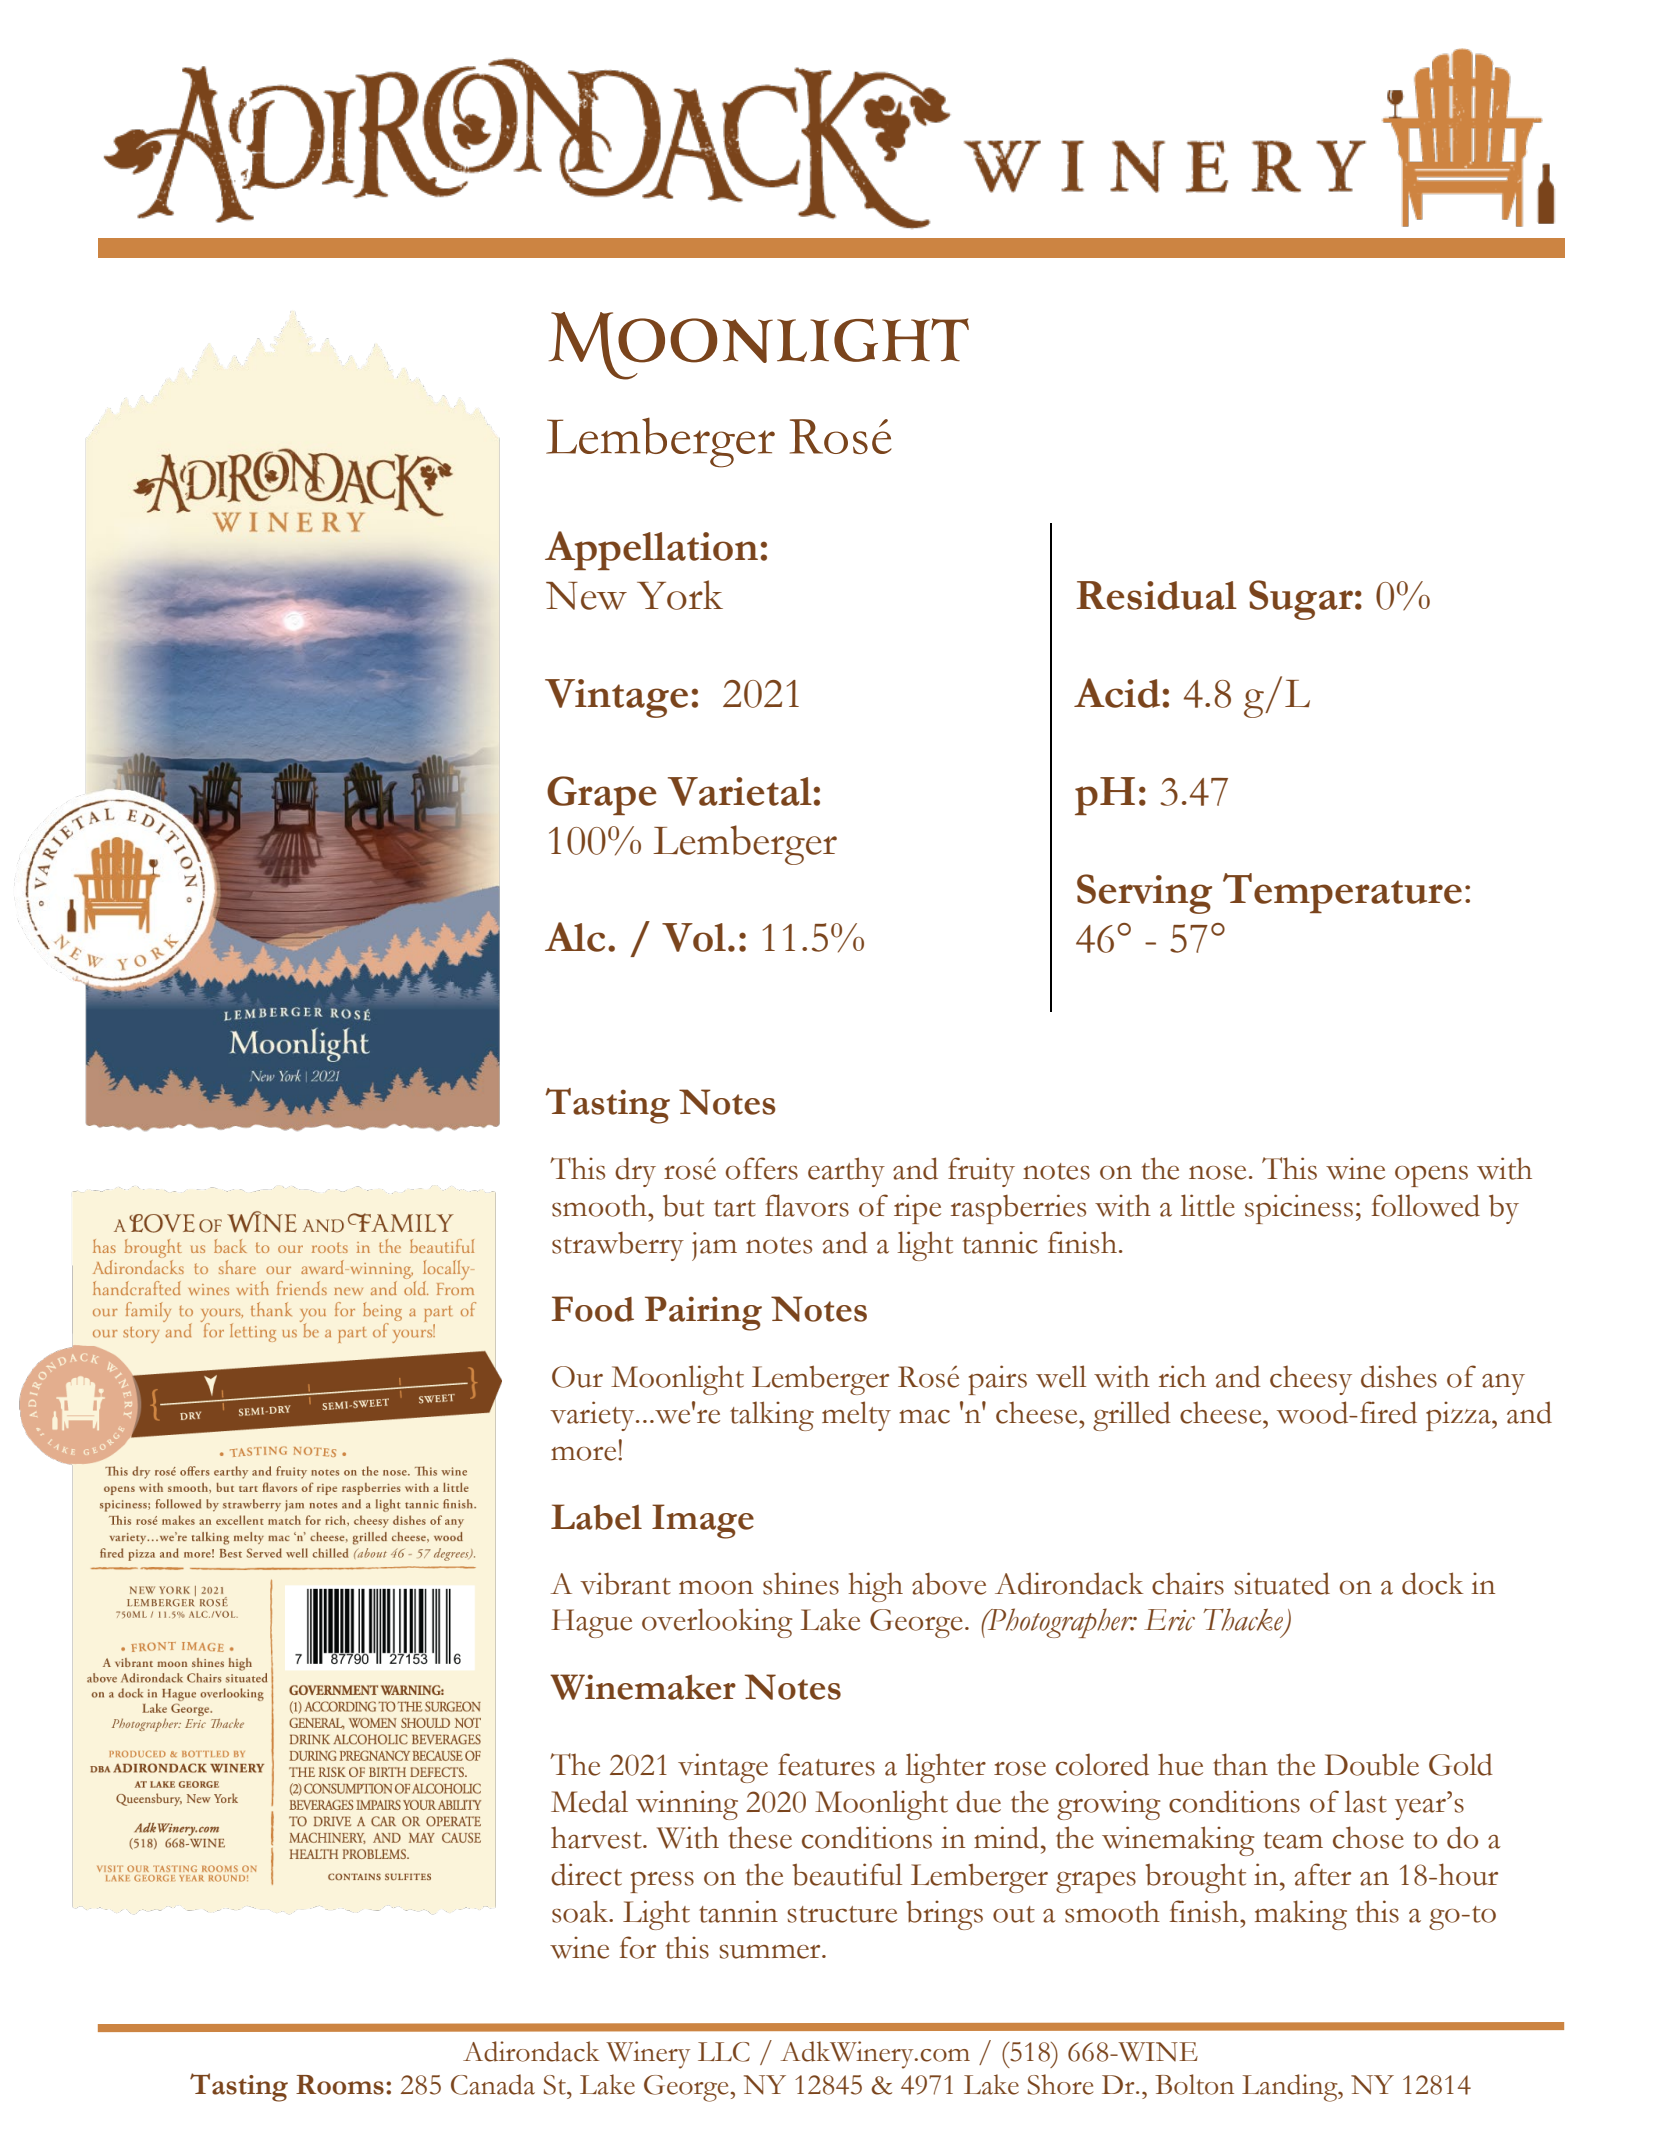 The image size is (1662, 2151). Describe the element at coordinates (575, 937) in the screenshot. I see `Alc` at that location.
